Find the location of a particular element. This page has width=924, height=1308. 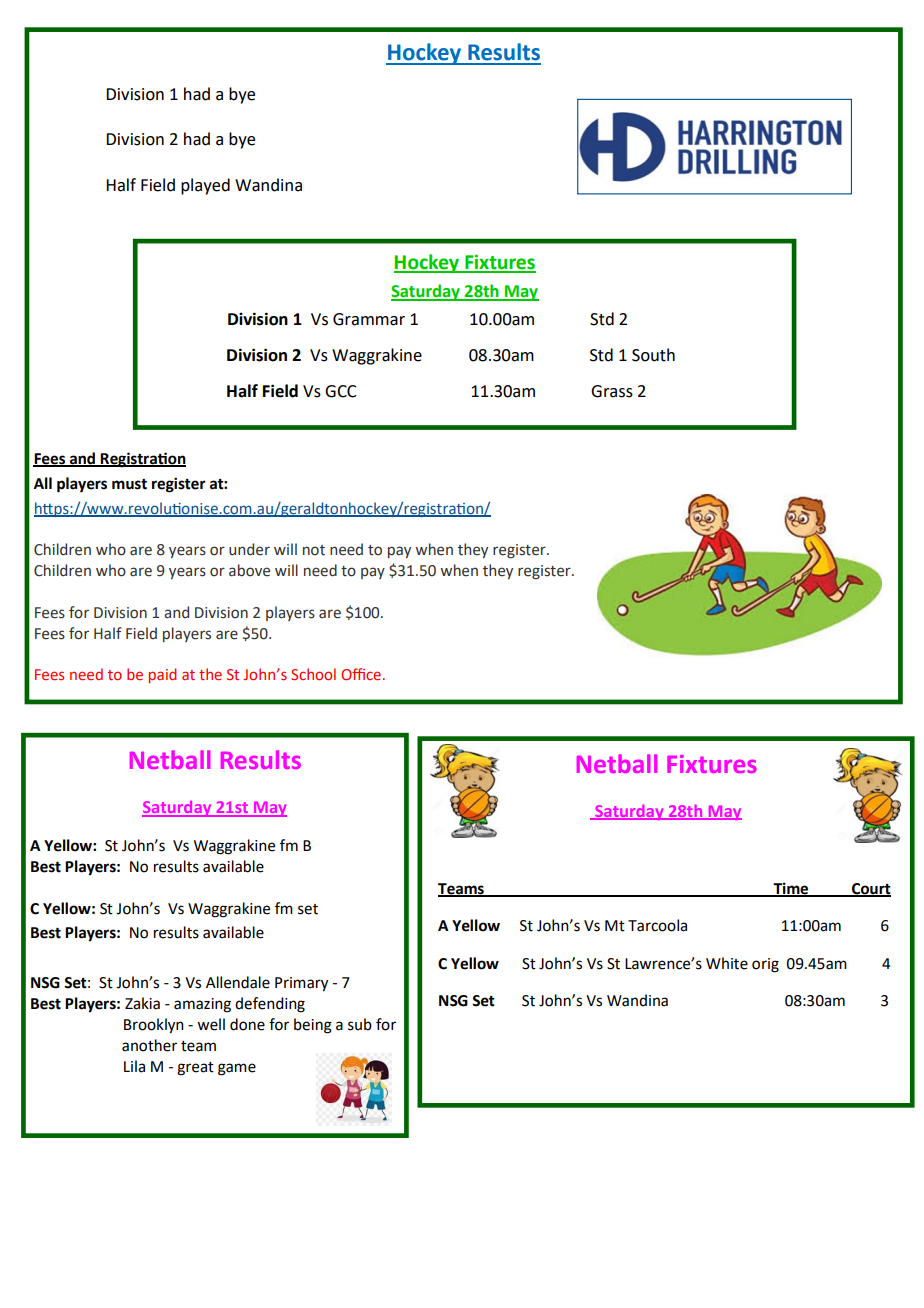

sub is located at coordinates (360, 1024).
